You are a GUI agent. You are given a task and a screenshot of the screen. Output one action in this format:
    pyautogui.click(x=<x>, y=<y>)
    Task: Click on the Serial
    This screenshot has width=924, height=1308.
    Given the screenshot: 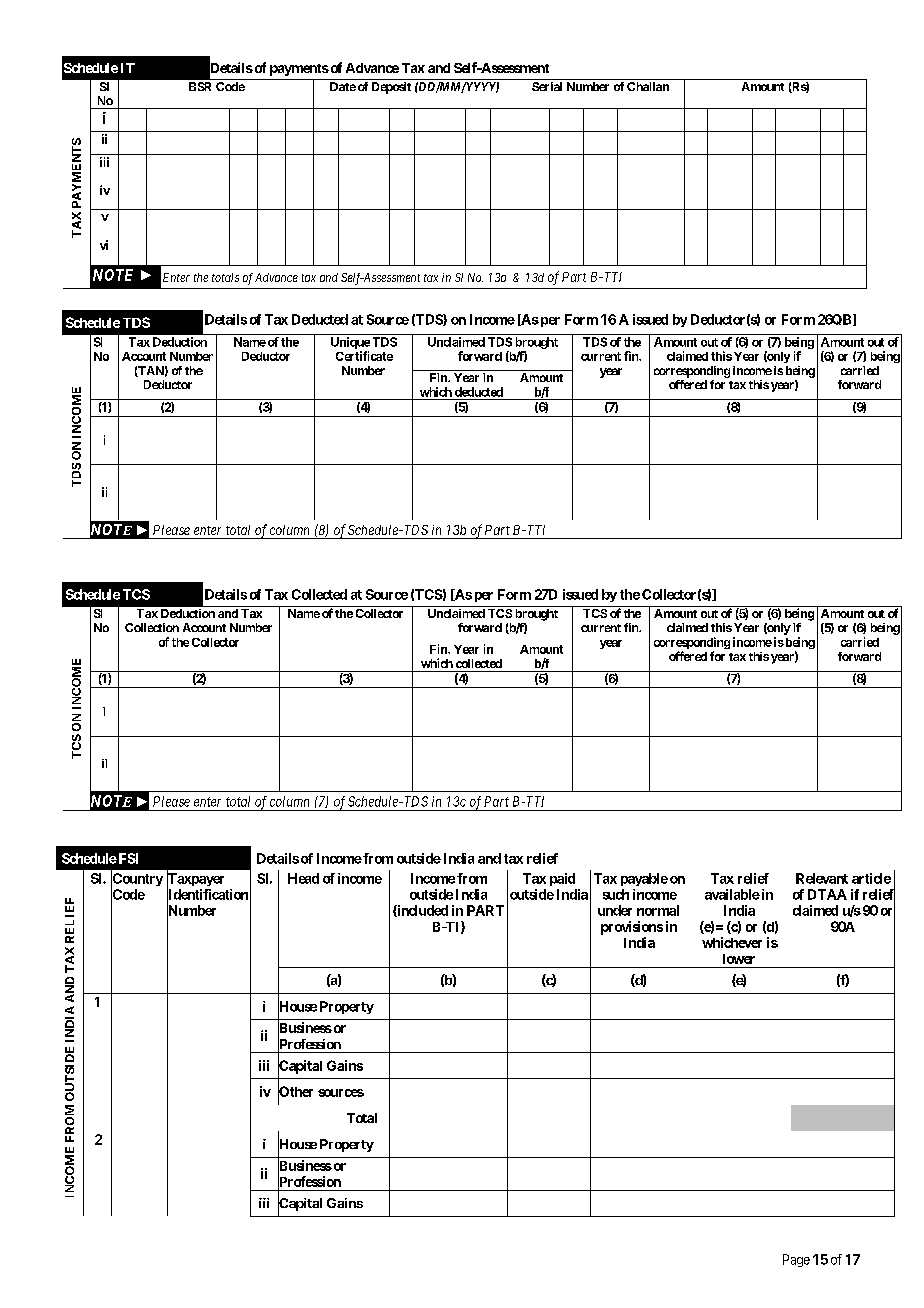 What is the action you would take?
    pyautogui.click(x=547, y=86)
